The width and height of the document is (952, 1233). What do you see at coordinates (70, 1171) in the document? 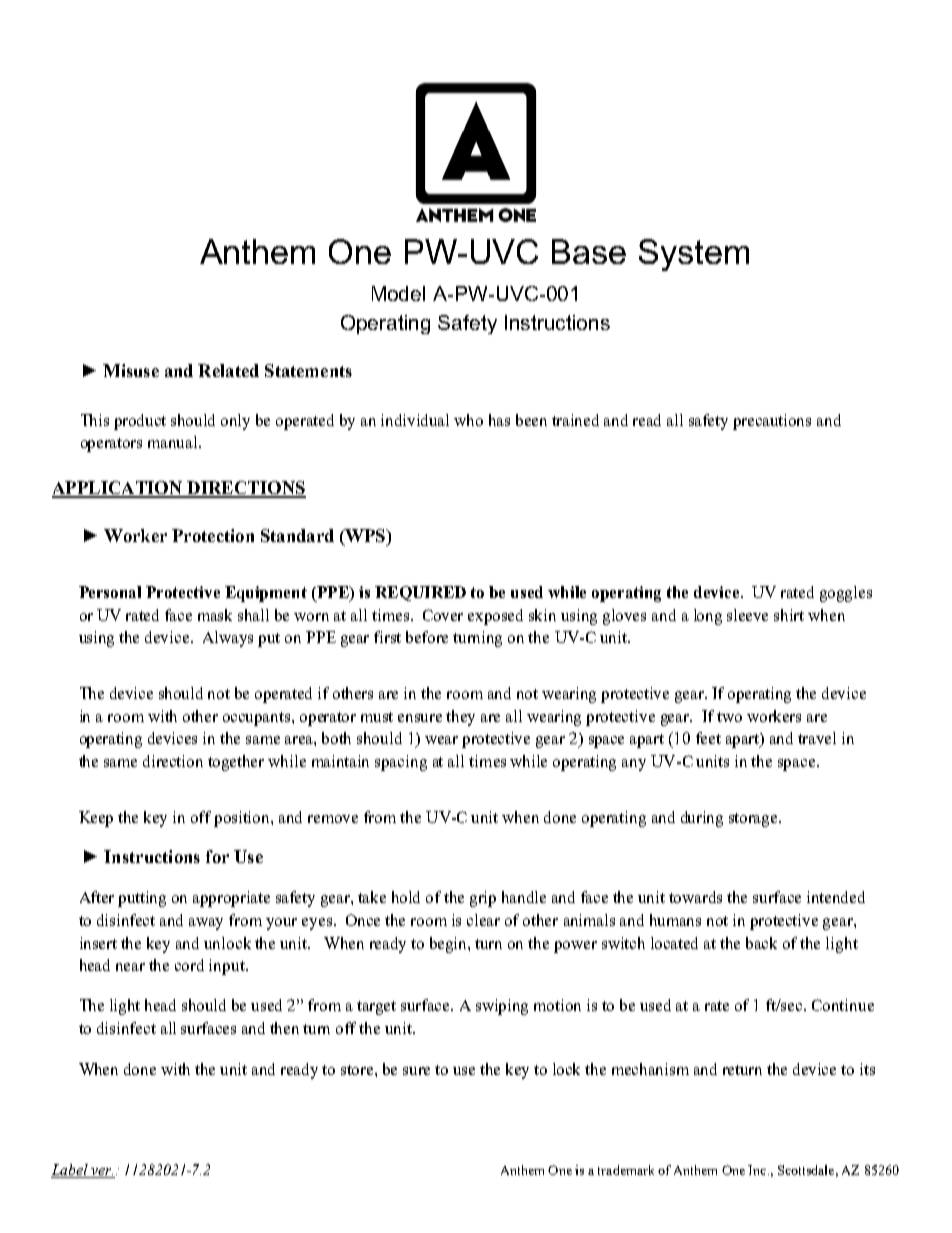
I see `Label` at bounding box center [70, 1171].
